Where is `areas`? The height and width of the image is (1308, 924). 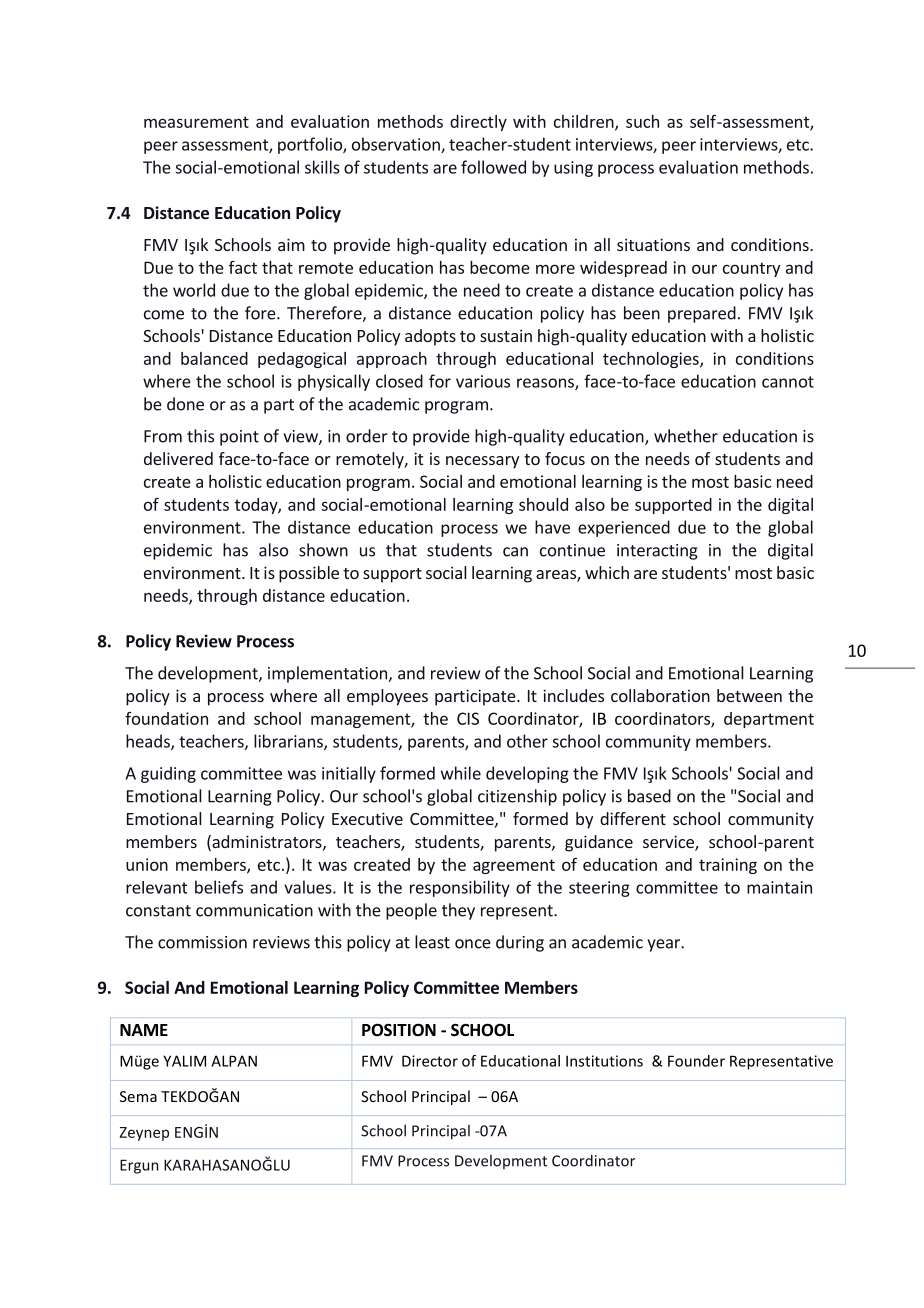
areas is located at coordinates (557, 576).
